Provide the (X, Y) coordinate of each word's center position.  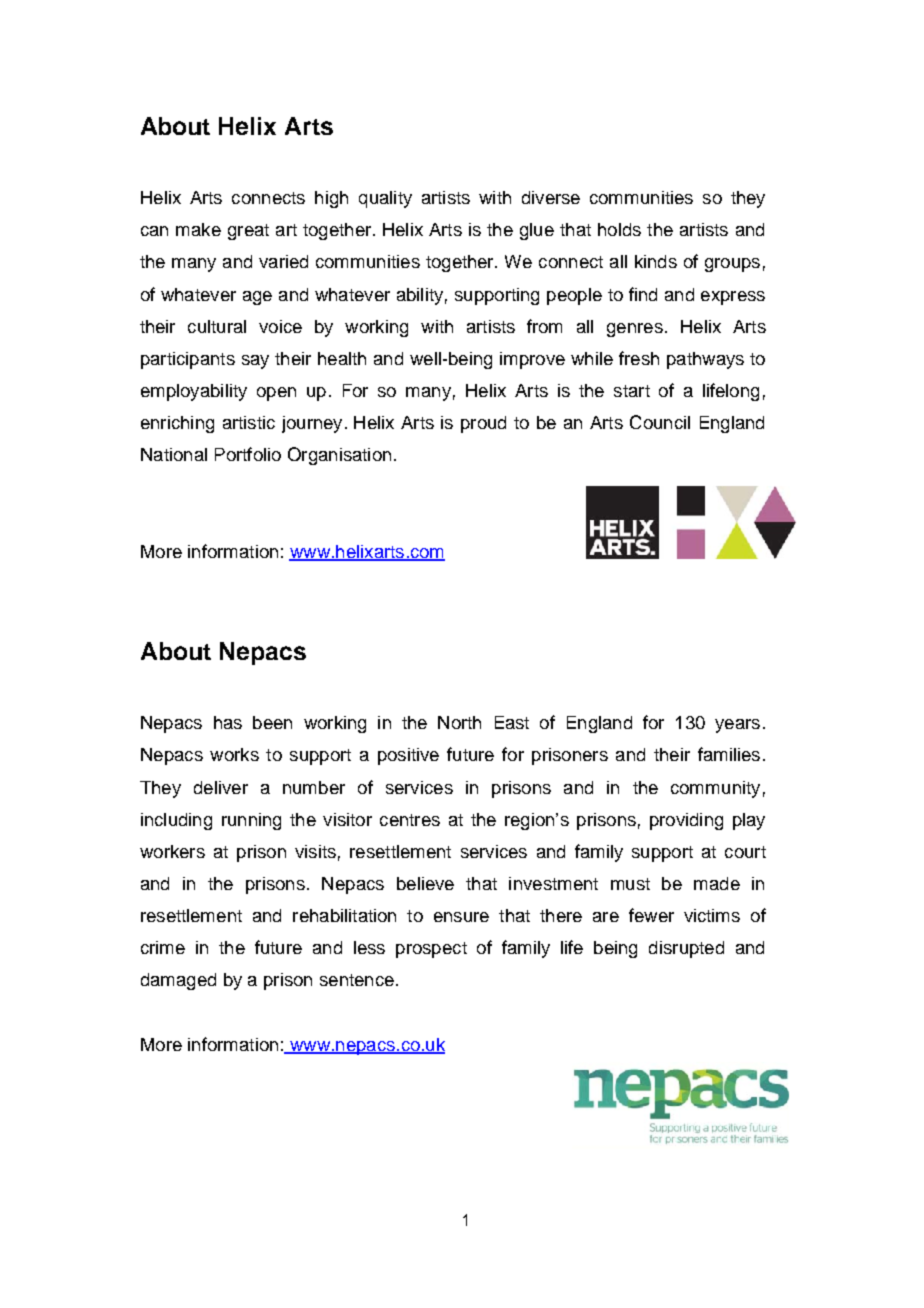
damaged (178, 981)
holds (619, 229)
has (228, 722)
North (459, 722)
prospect (431, 950)
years (737, 726)
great (248, 232)
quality (385, 199)
